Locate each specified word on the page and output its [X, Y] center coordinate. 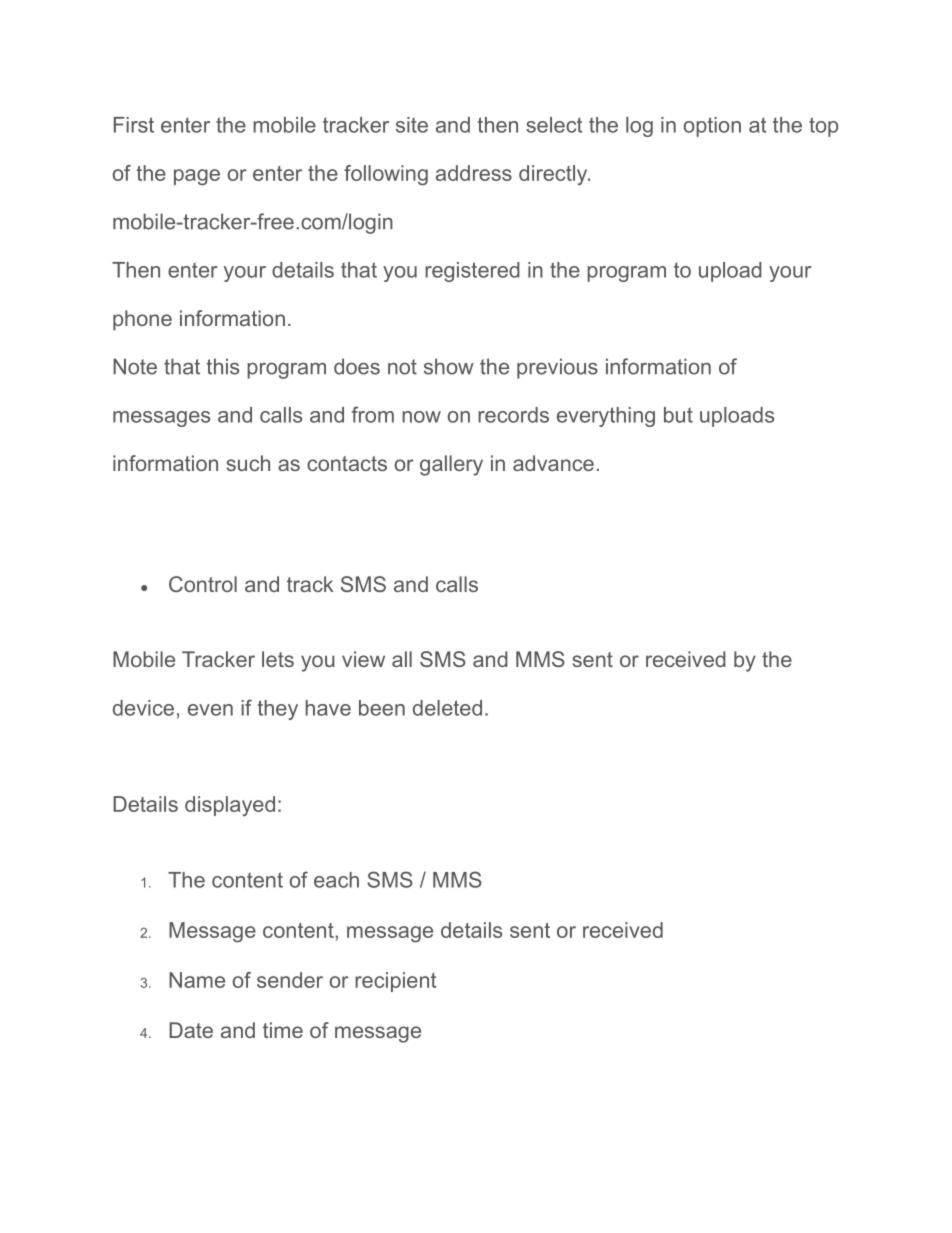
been [382, 708]
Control [203, 584]
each [336, 880]
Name [197, 980]
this [222, 366]
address [474, 173]
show [449, 366]
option [712, 127]
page [197, 177]
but [678, 415]
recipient [395, 982]
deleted [447, 708]
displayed [230, 806]
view [363, 659]
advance [553, 463]
